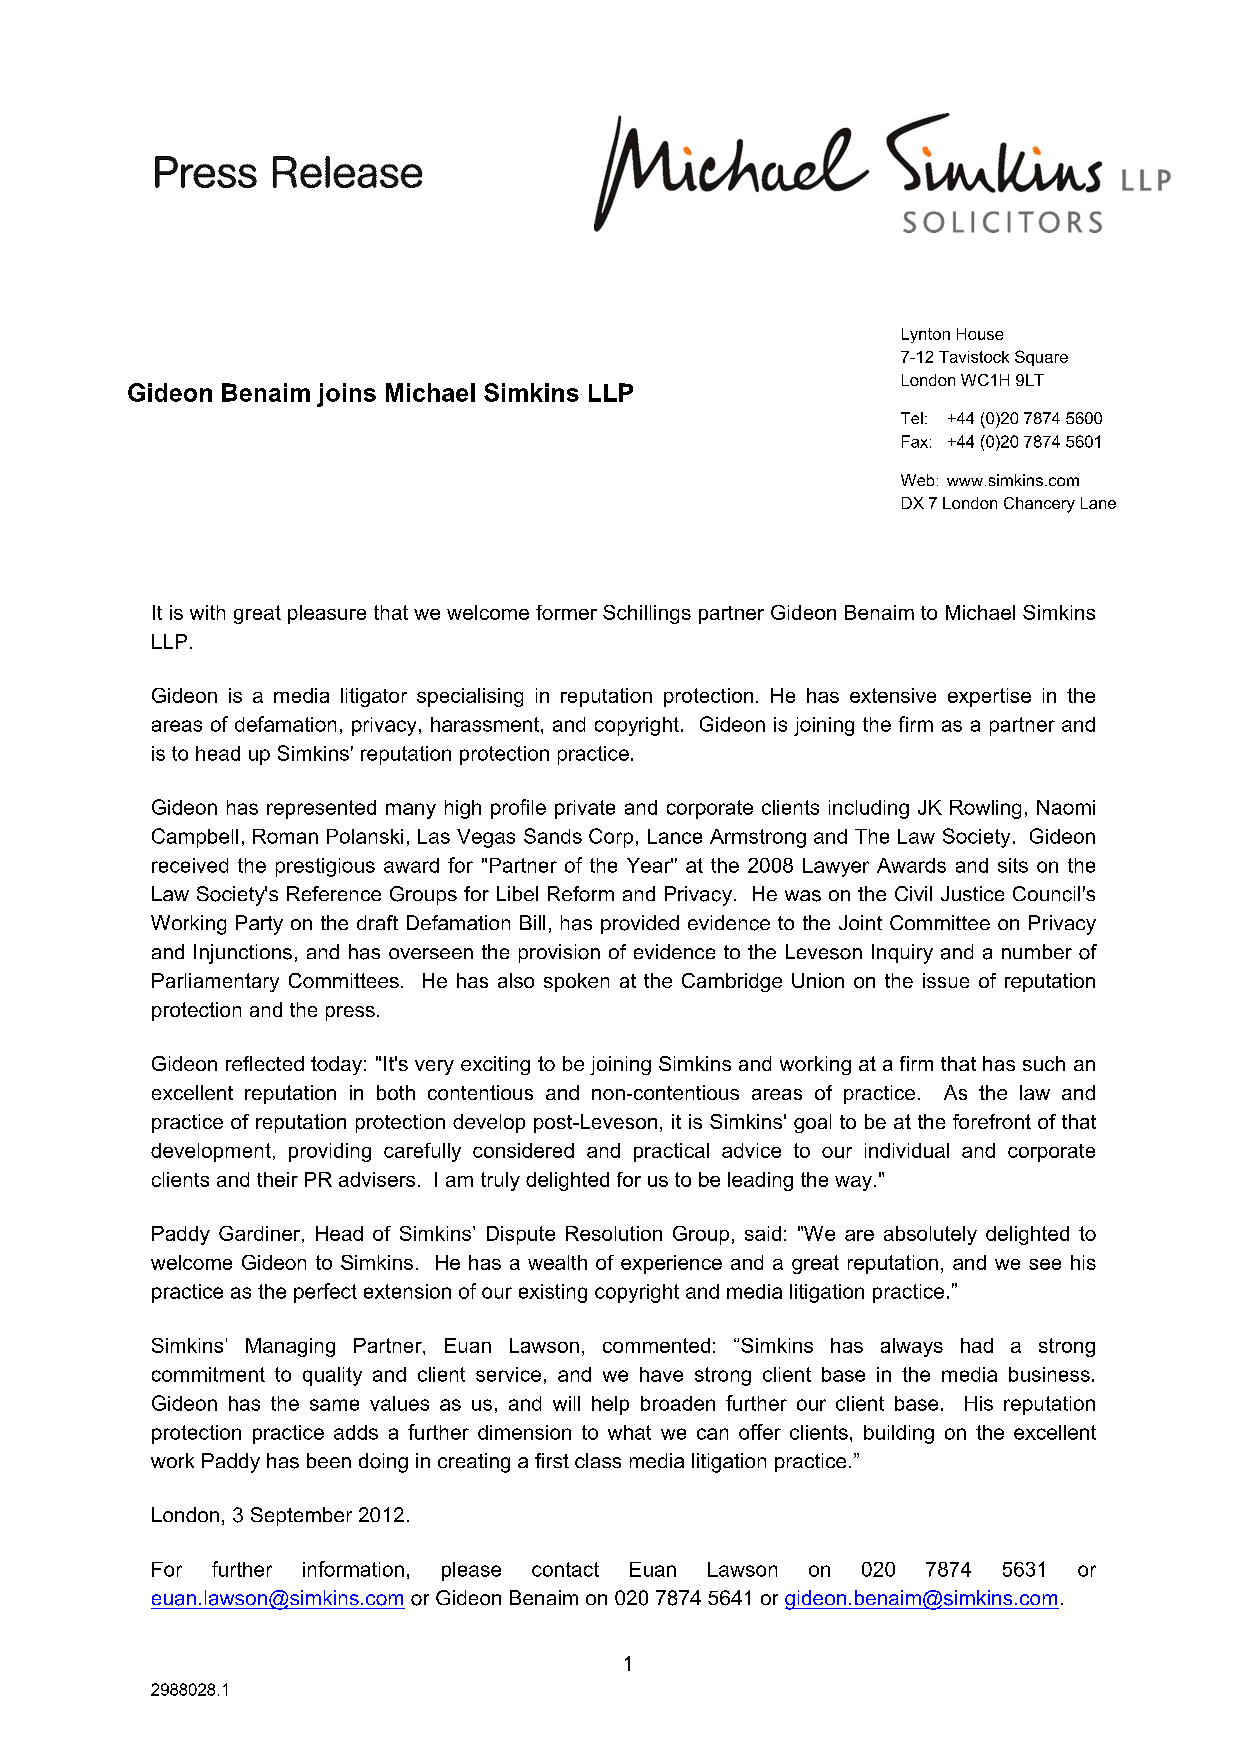  Describe the element at coordinates (1044, 1063) in the screenshot. I see `such` at that location.
